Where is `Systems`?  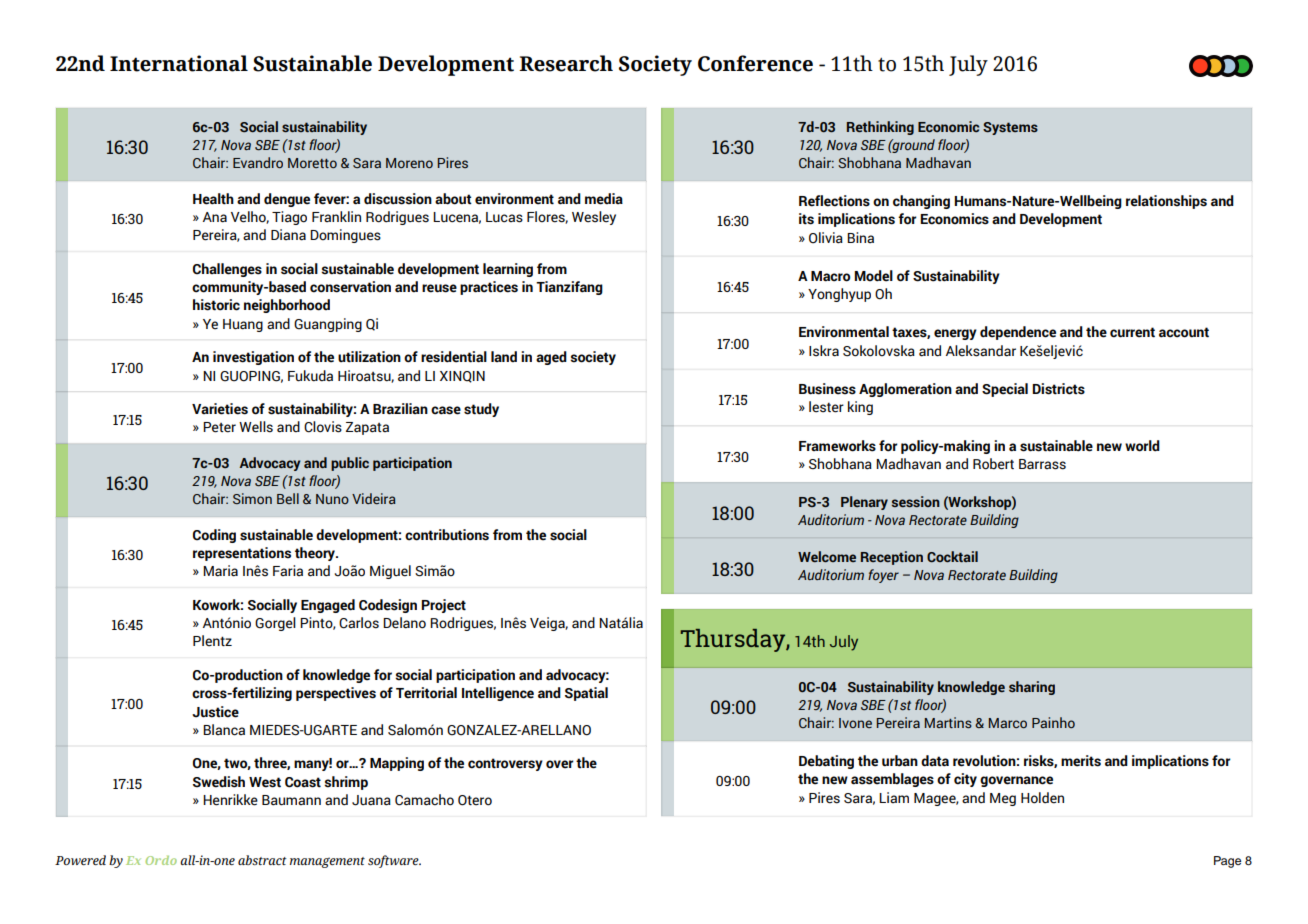
Systems is located at coordinates (1010, 128).
